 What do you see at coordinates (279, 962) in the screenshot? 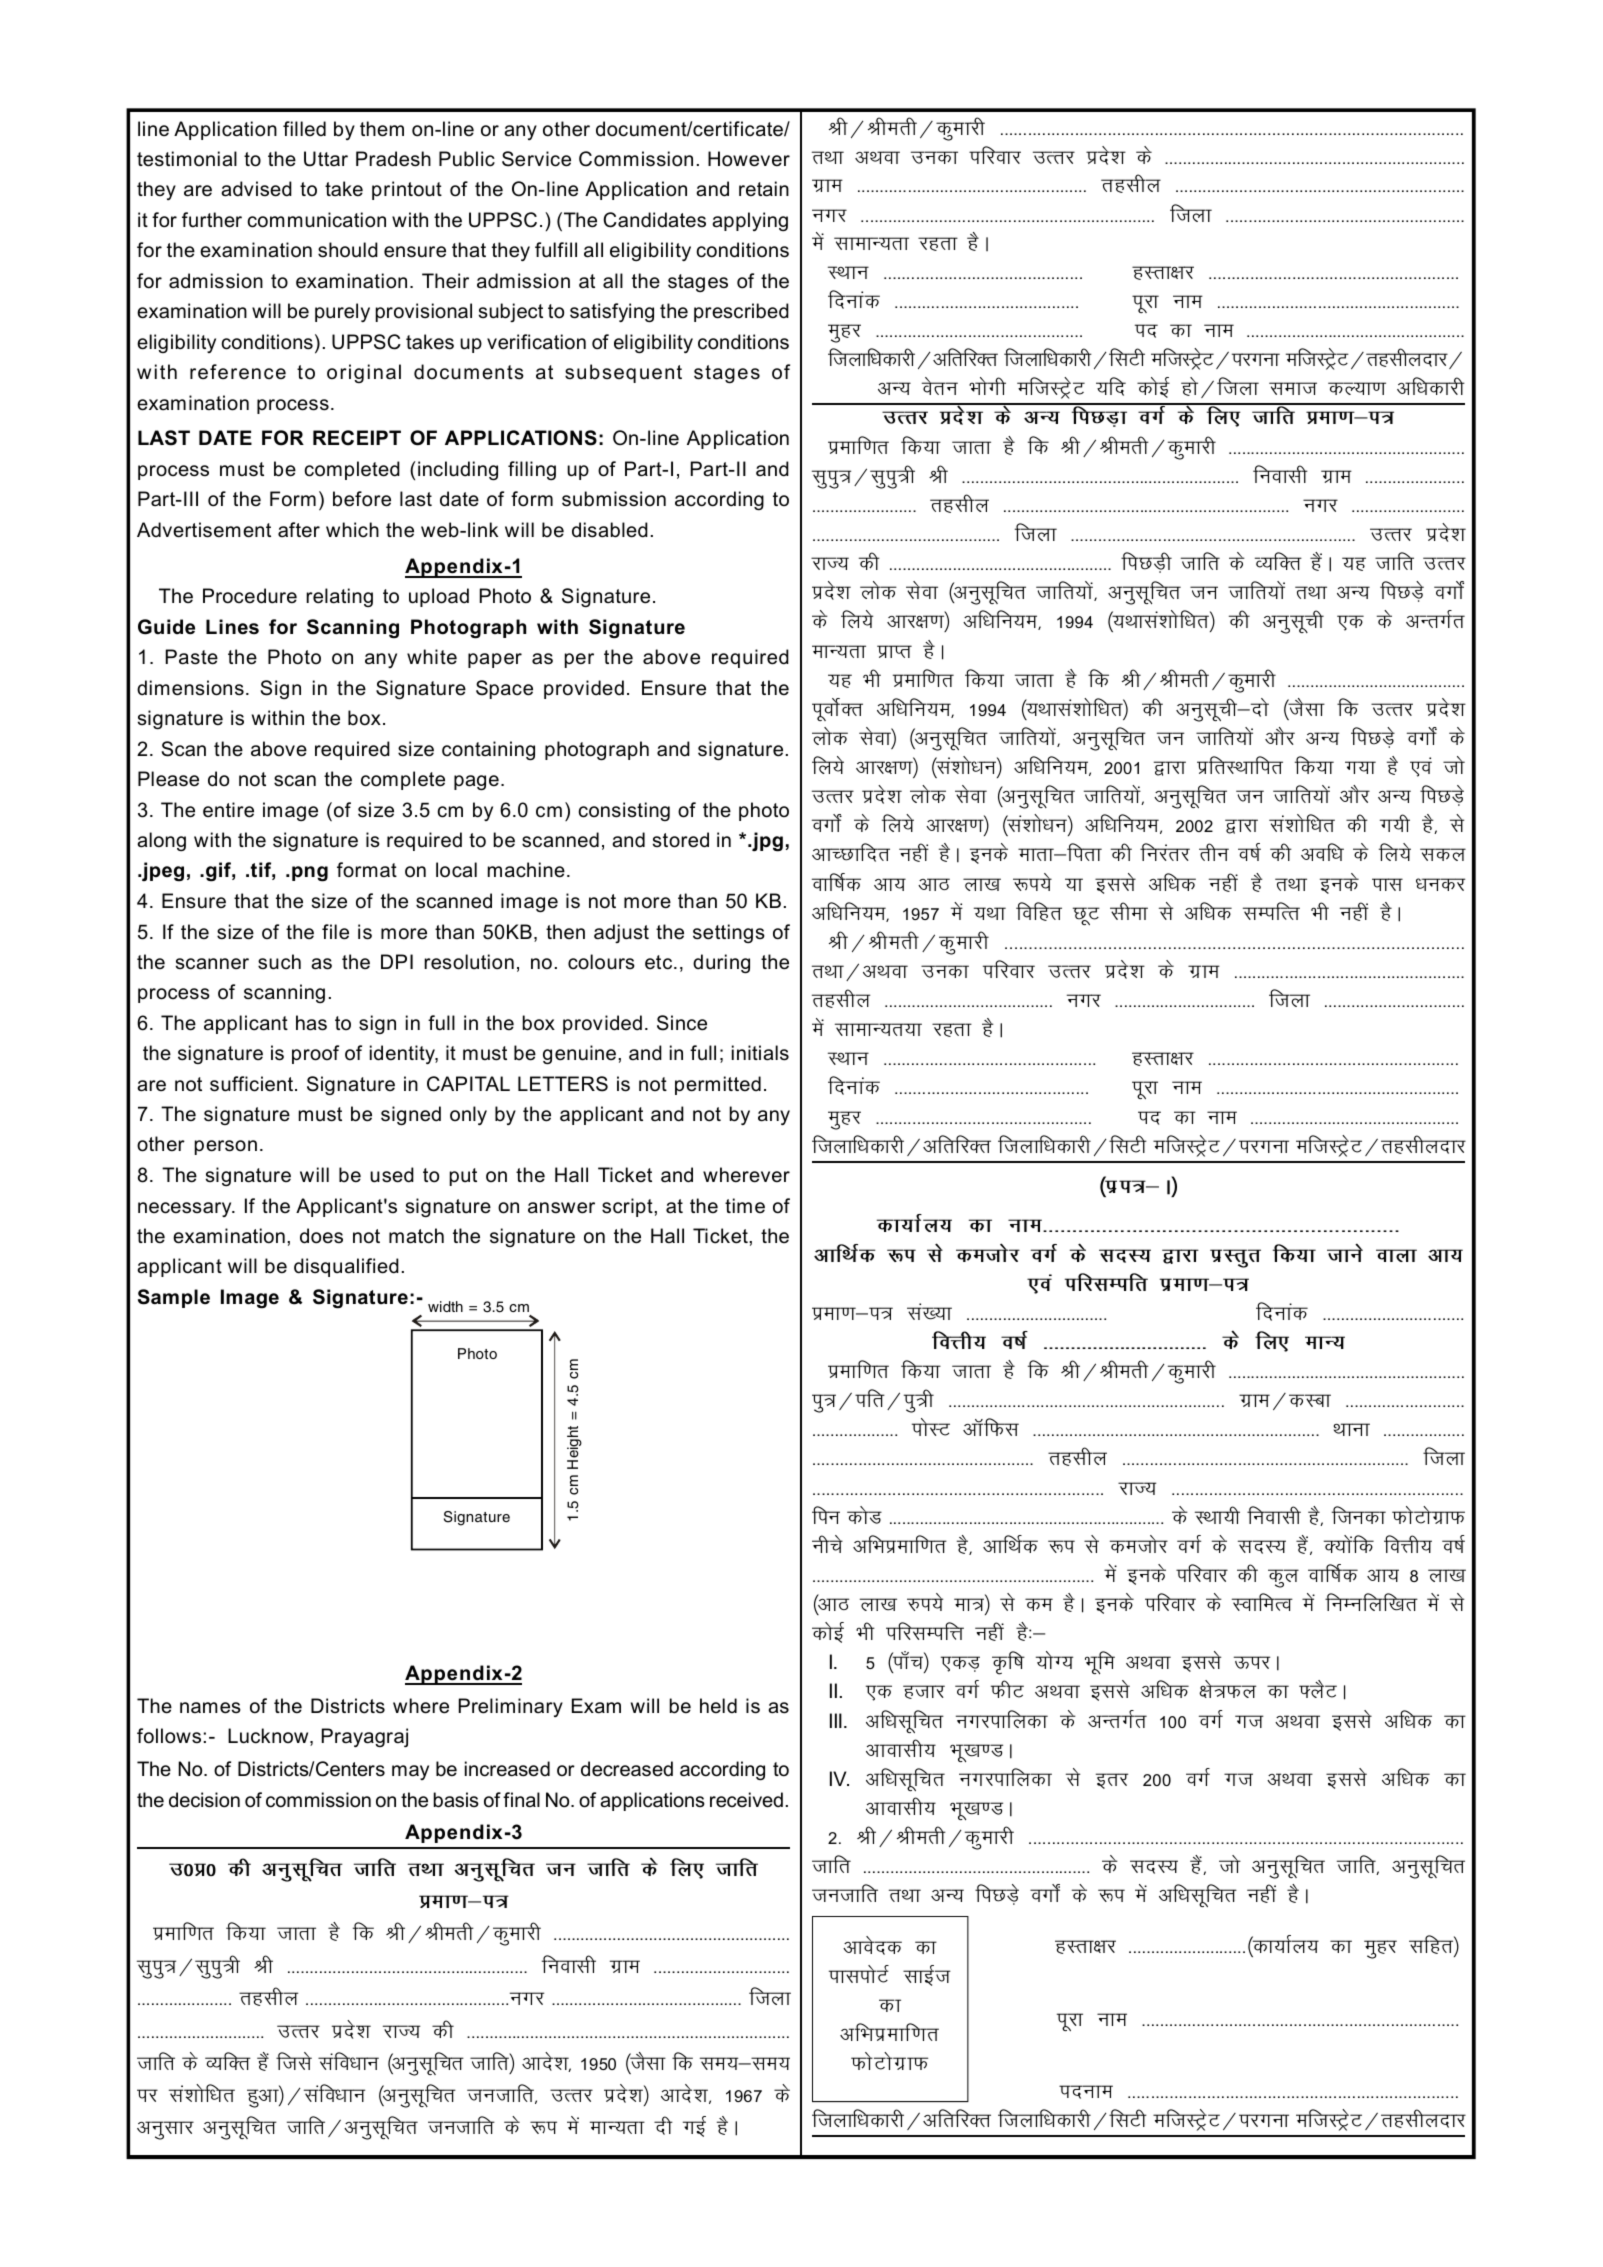
I see `such` at bounding box center [279, 962].
